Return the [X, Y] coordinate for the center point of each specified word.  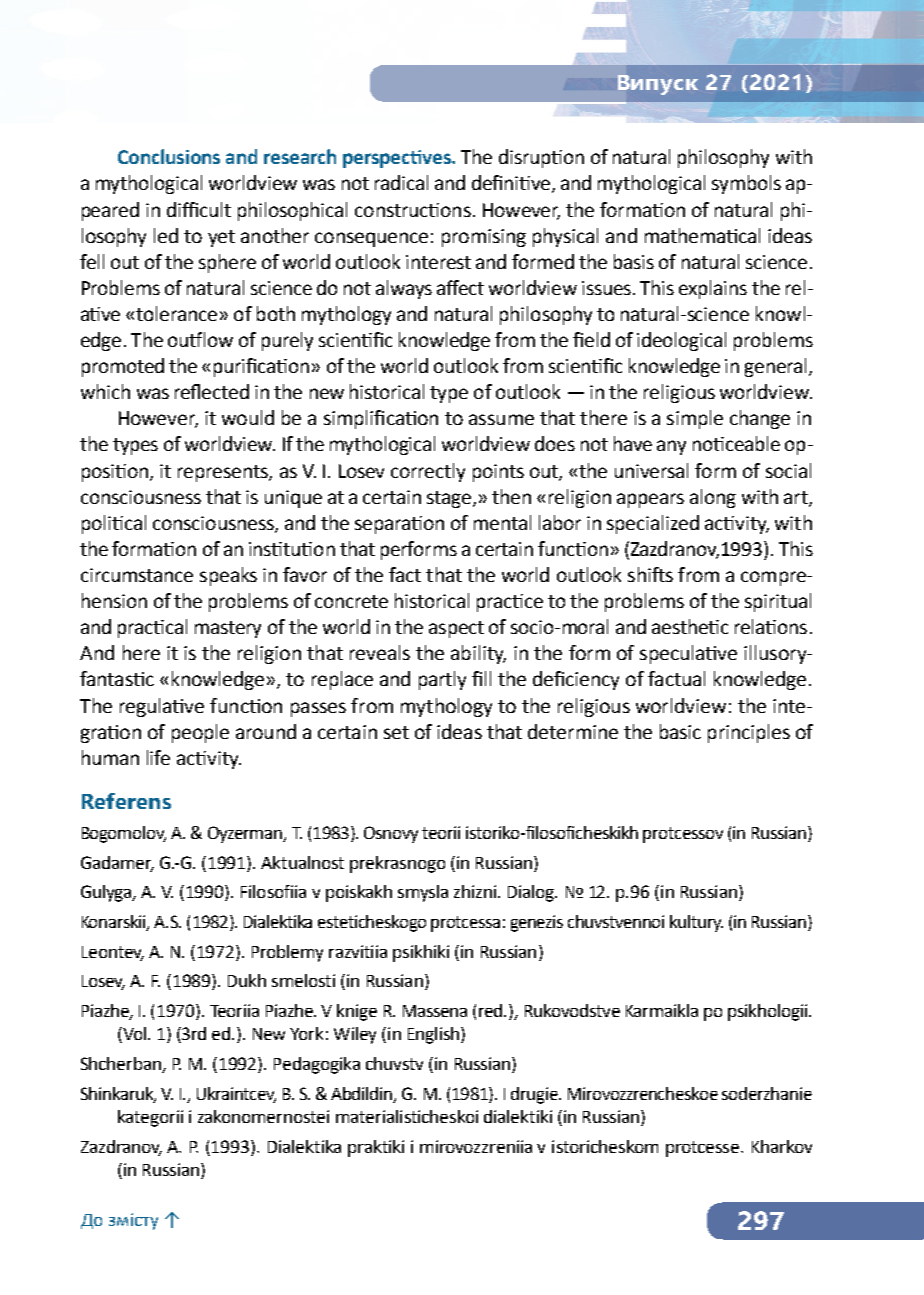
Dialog [532, 893]
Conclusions [169, 156]
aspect [456, 629]
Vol [133, 1035]
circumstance [137, 575]
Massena [435, 1011]
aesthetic [690, 626]
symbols [746, 184]
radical [401, 182]
